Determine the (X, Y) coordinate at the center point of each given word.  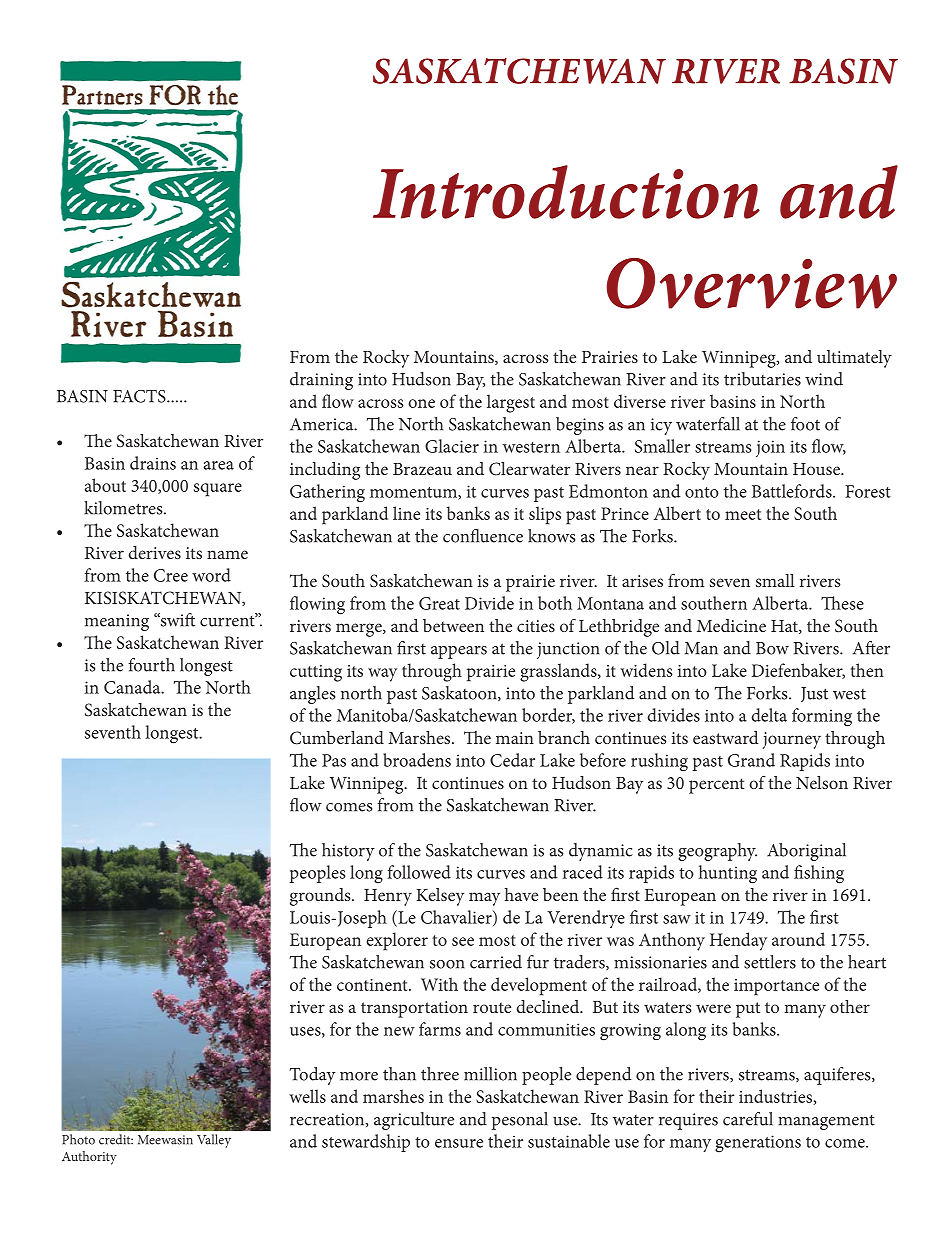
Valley (214, 1141)
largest (511, 403)
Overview (751, 283)
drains (153, 463)
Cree (171, 575)
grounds (321, 897)
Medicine (731, 625)
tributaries (762, 379)
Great (439, 603)
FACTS (140, 396)
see (463, 941)
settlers (770, 962)
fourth (151, 665)
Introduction (566, 192)
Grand (751, 760)
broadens (417, 760)
